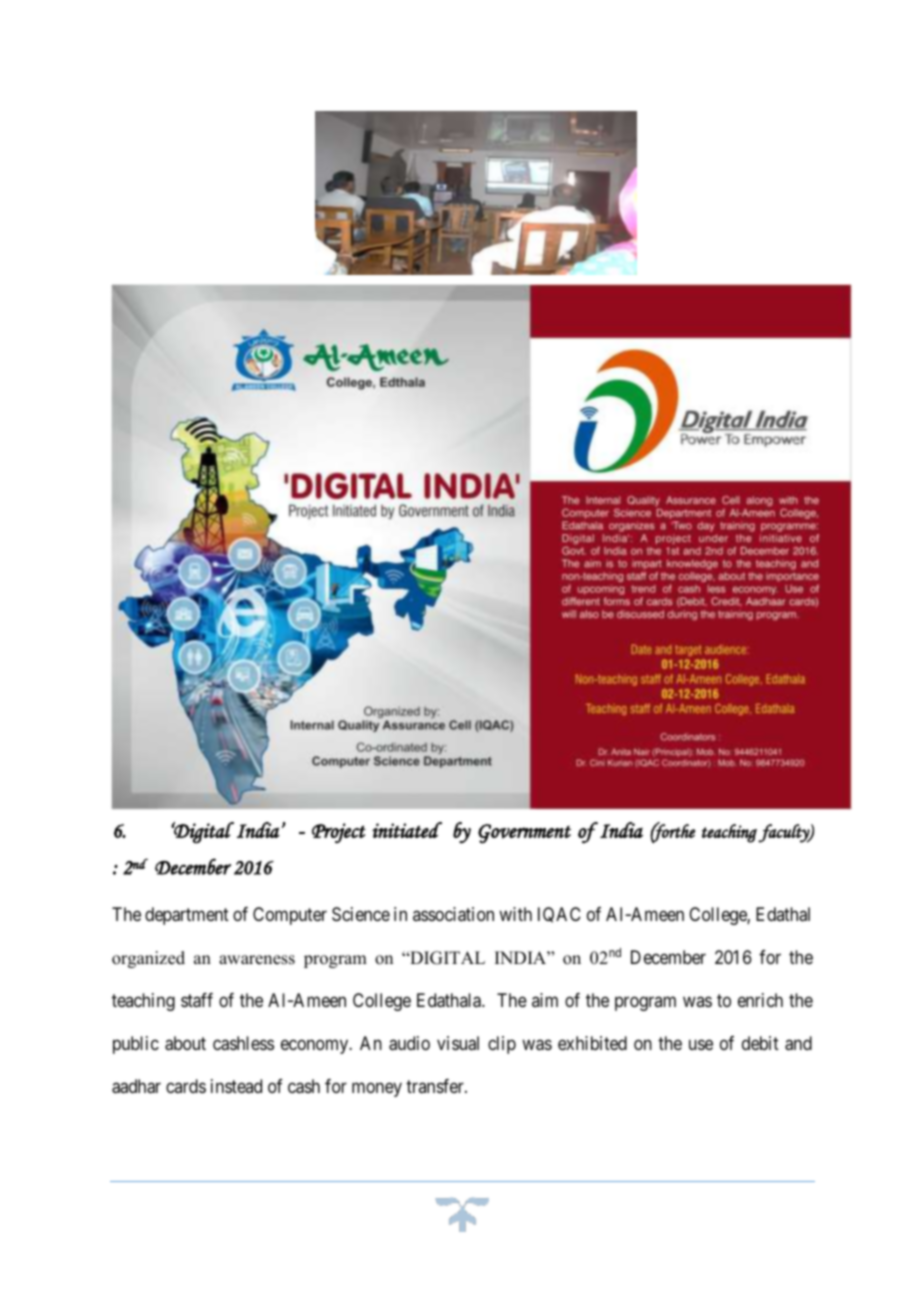 Image resolution: width=924 pixels, height=1308 pixels. Describe the element at coordinates (436, 1086) in the image. I see `transfer` at that location.
